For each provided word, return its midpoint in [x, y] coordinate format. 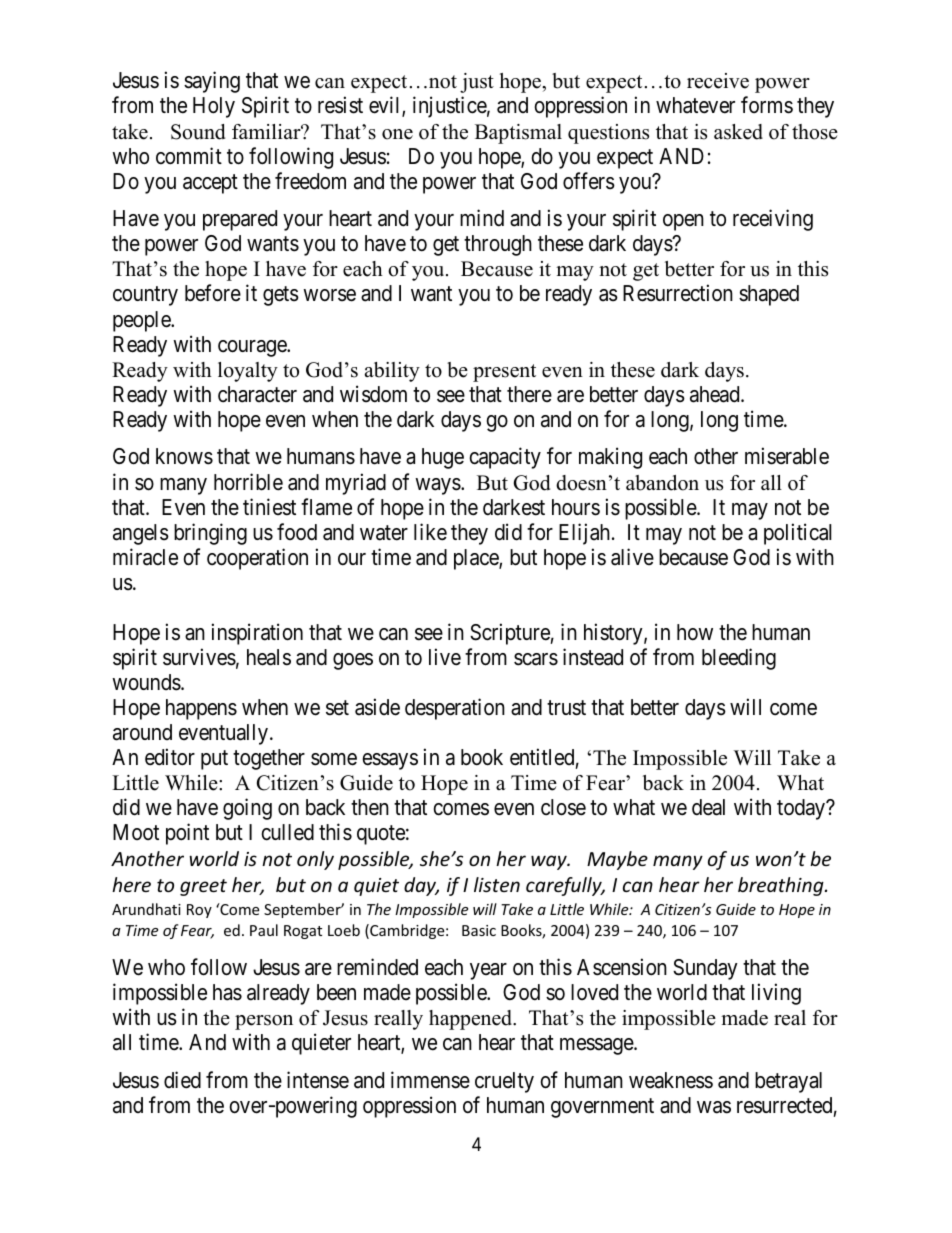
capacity [505, 458]
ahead [716, 394]
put [214, 760]
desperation [455, 709]
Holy [214, 107]
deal [708, 807]
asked [738, 132]
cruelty [504, 1082]
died [182, 1080]
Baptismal [518, 134]
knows [184, 456]
